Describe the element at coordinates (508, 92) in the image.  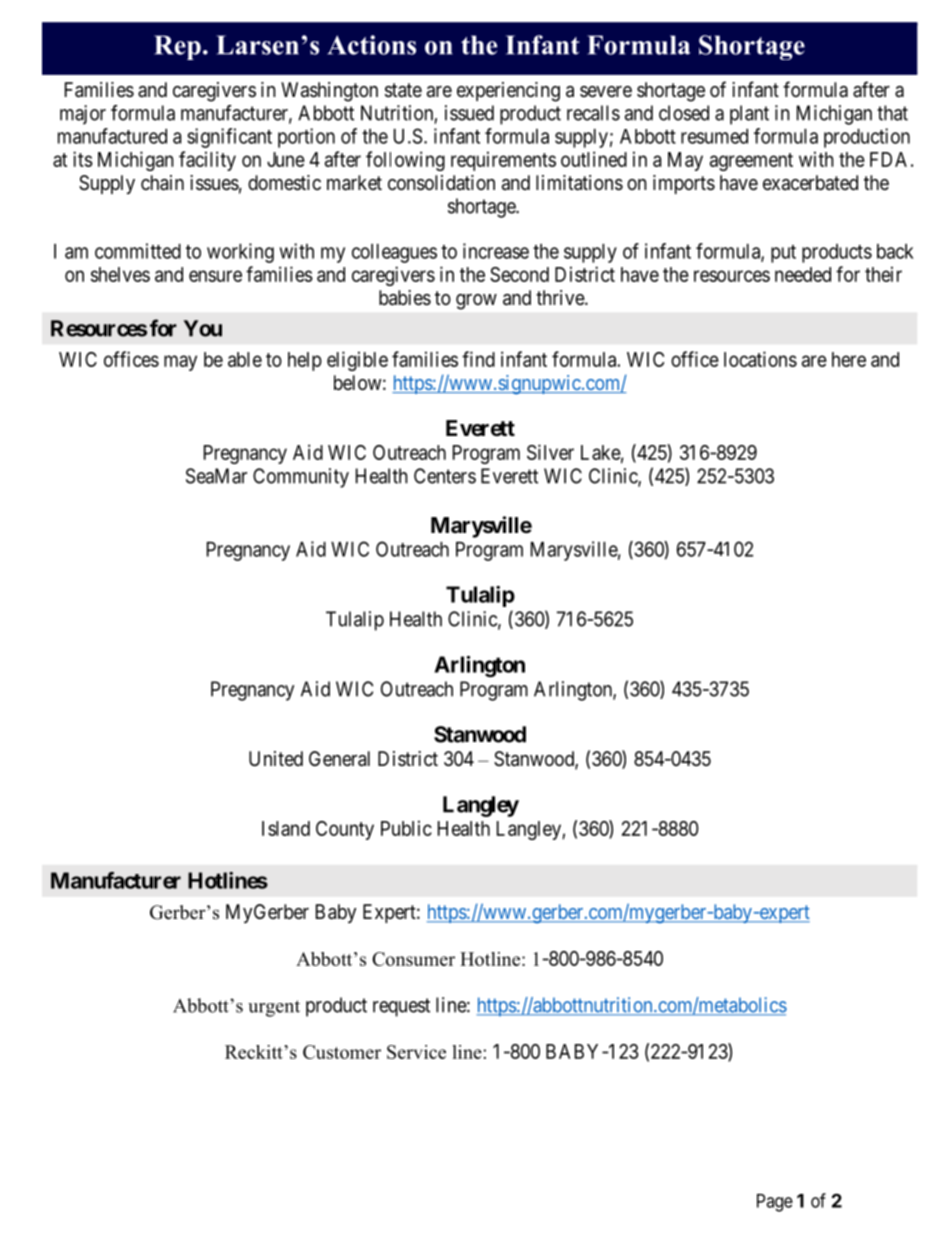
I see `experiencing` at that location.
